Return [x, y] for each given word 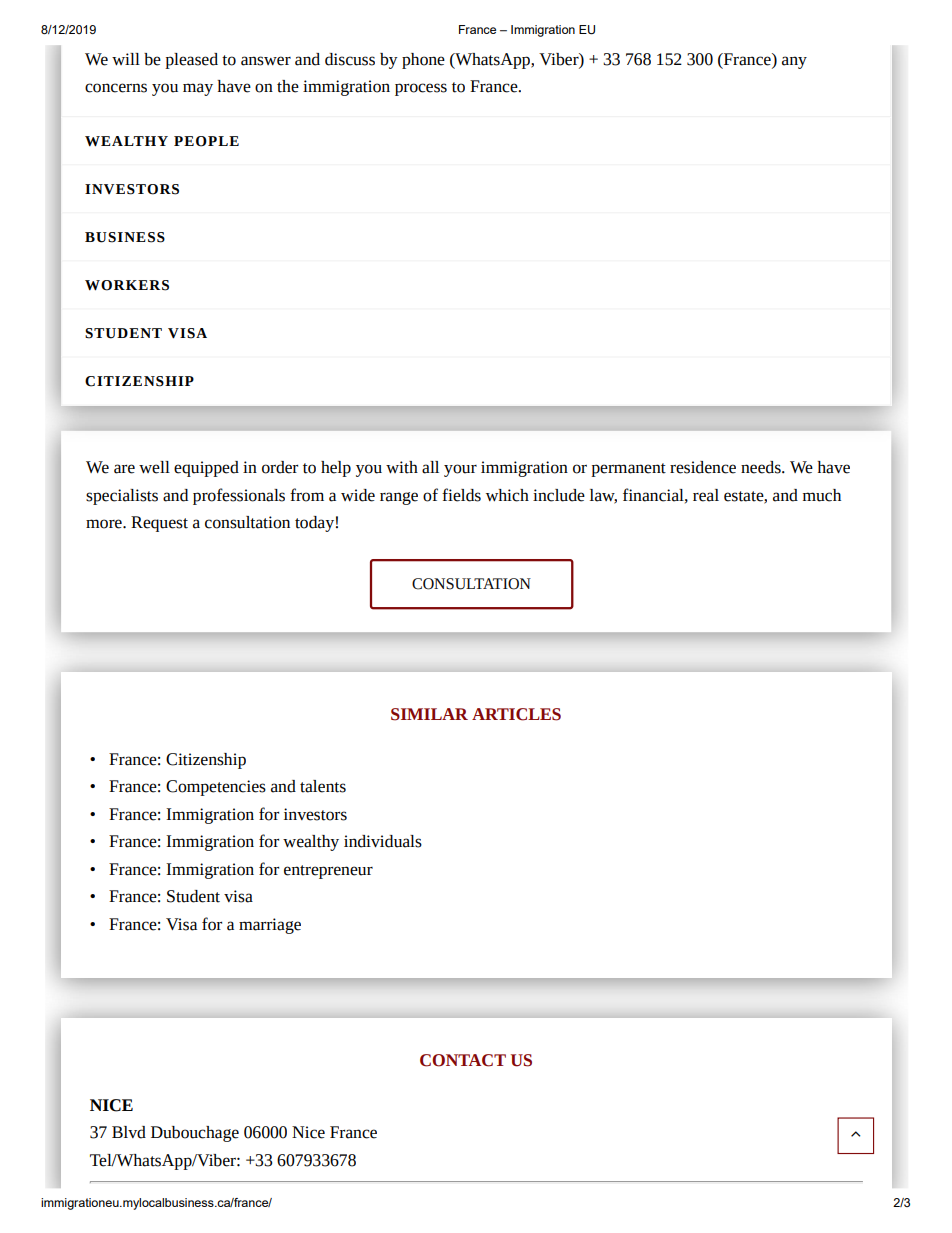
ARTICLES [516, 714]
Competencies [216, 788]
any [794, 62]
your [460, 470]
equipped [206, 469]
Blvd [129, 1132]
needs [762, 467]
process [421, 89]
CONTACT [463, 1060]
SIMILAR [429, 714]
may [198, 89]
